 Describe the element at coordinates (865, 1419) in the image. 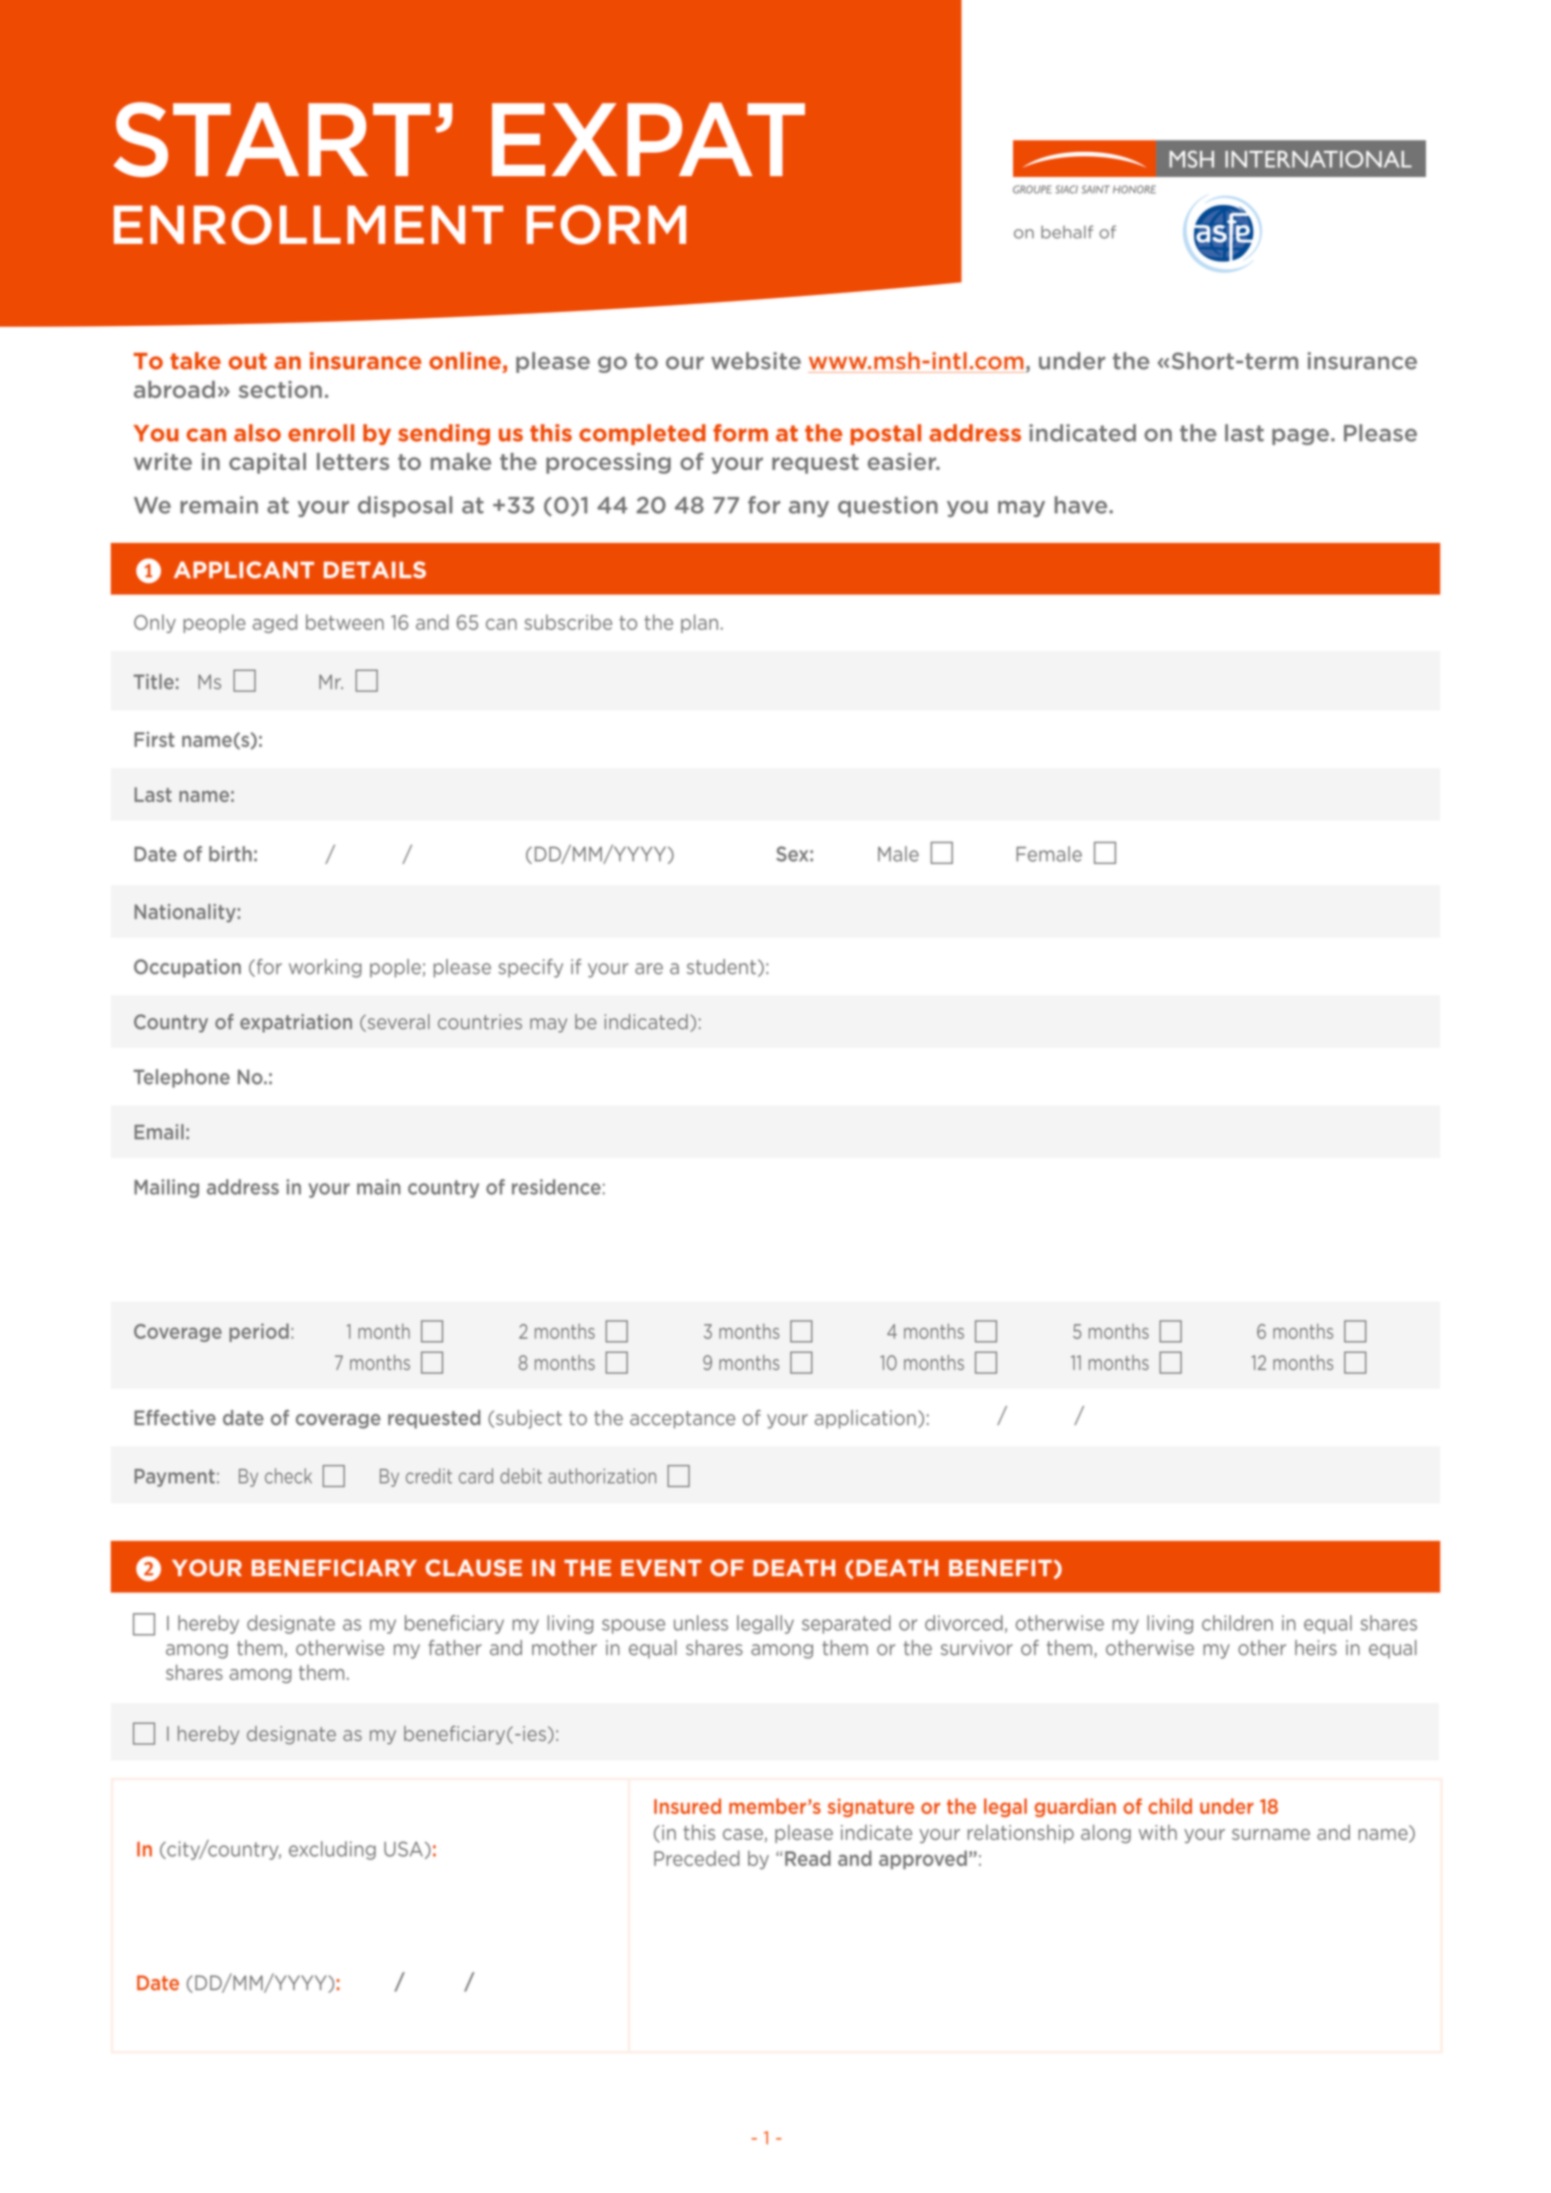

I see `application` at that location.
